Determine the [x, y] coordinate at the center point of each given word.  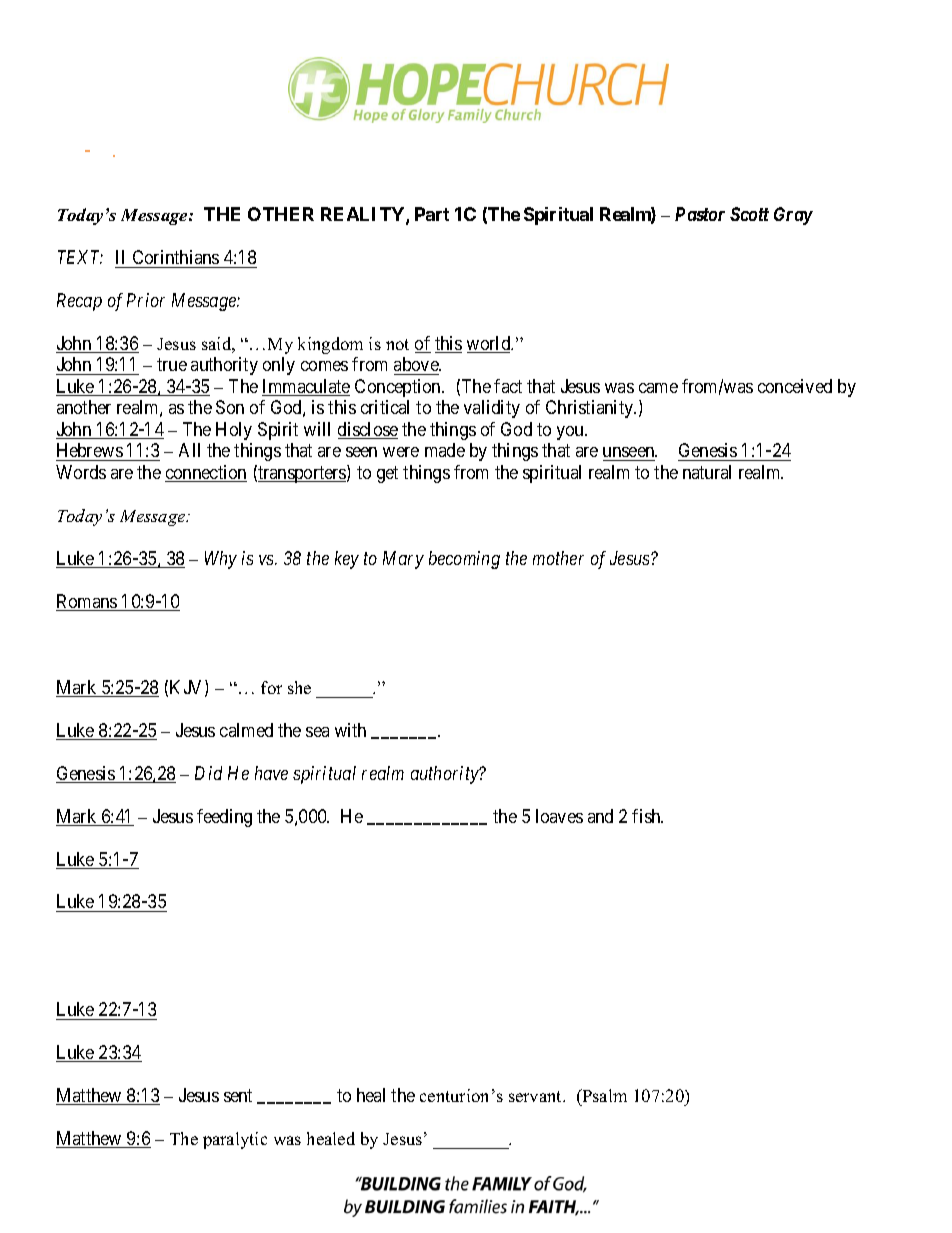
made [445, 450]
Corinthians [176, 257]
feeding [224, 818]
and [600, 816]
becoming [464, 560]
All [189, 450]
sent [238, 1095]
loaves [559, 816]
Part [432, 214]
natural [707, 472]
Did [208, 773]
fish [647, 816]
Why [221, 560]
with [350, 730]
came [658, 388]
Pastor [700, 214]
